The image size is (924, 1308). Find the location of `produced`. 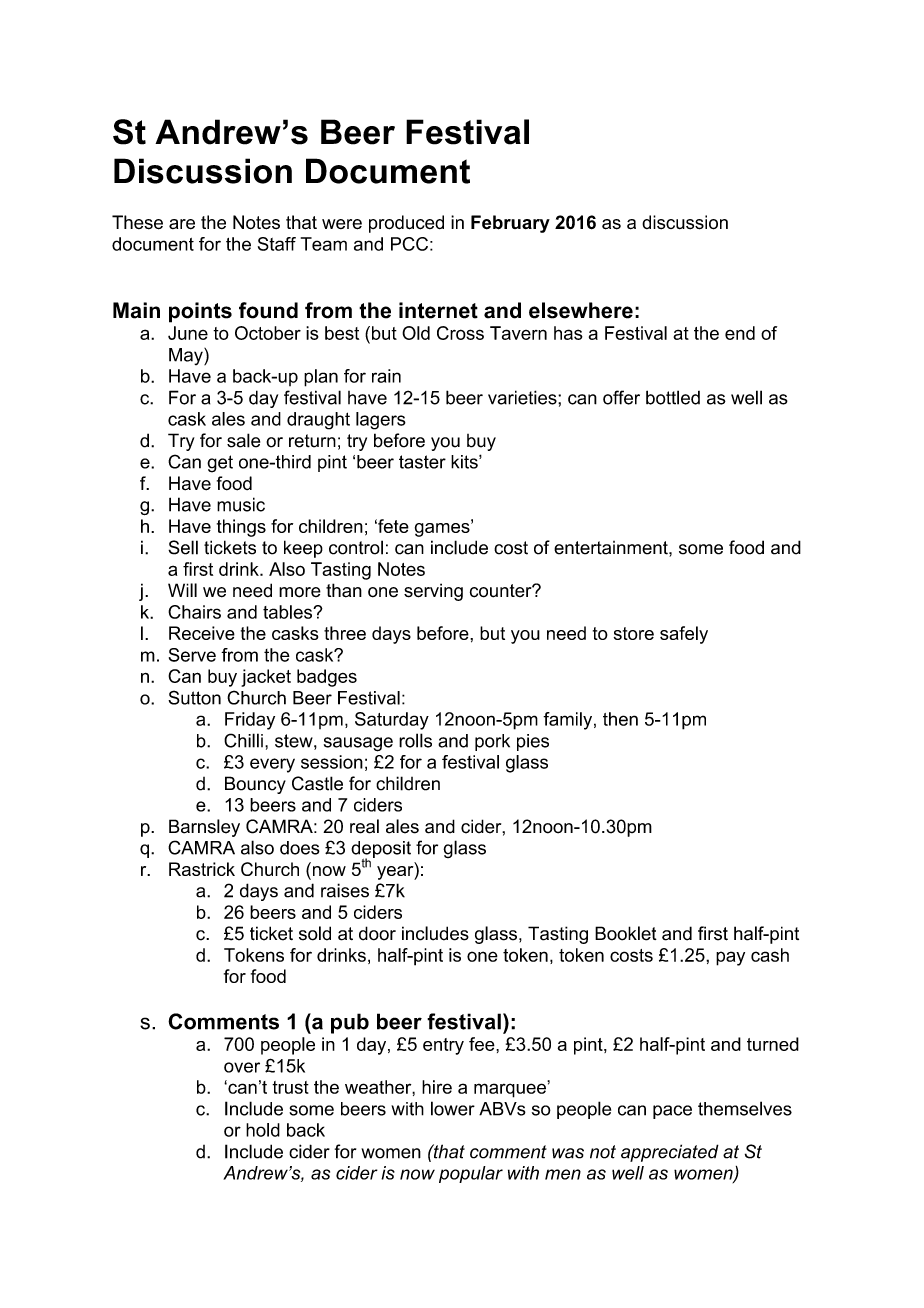

produced is located at coordinates (406, 224).
